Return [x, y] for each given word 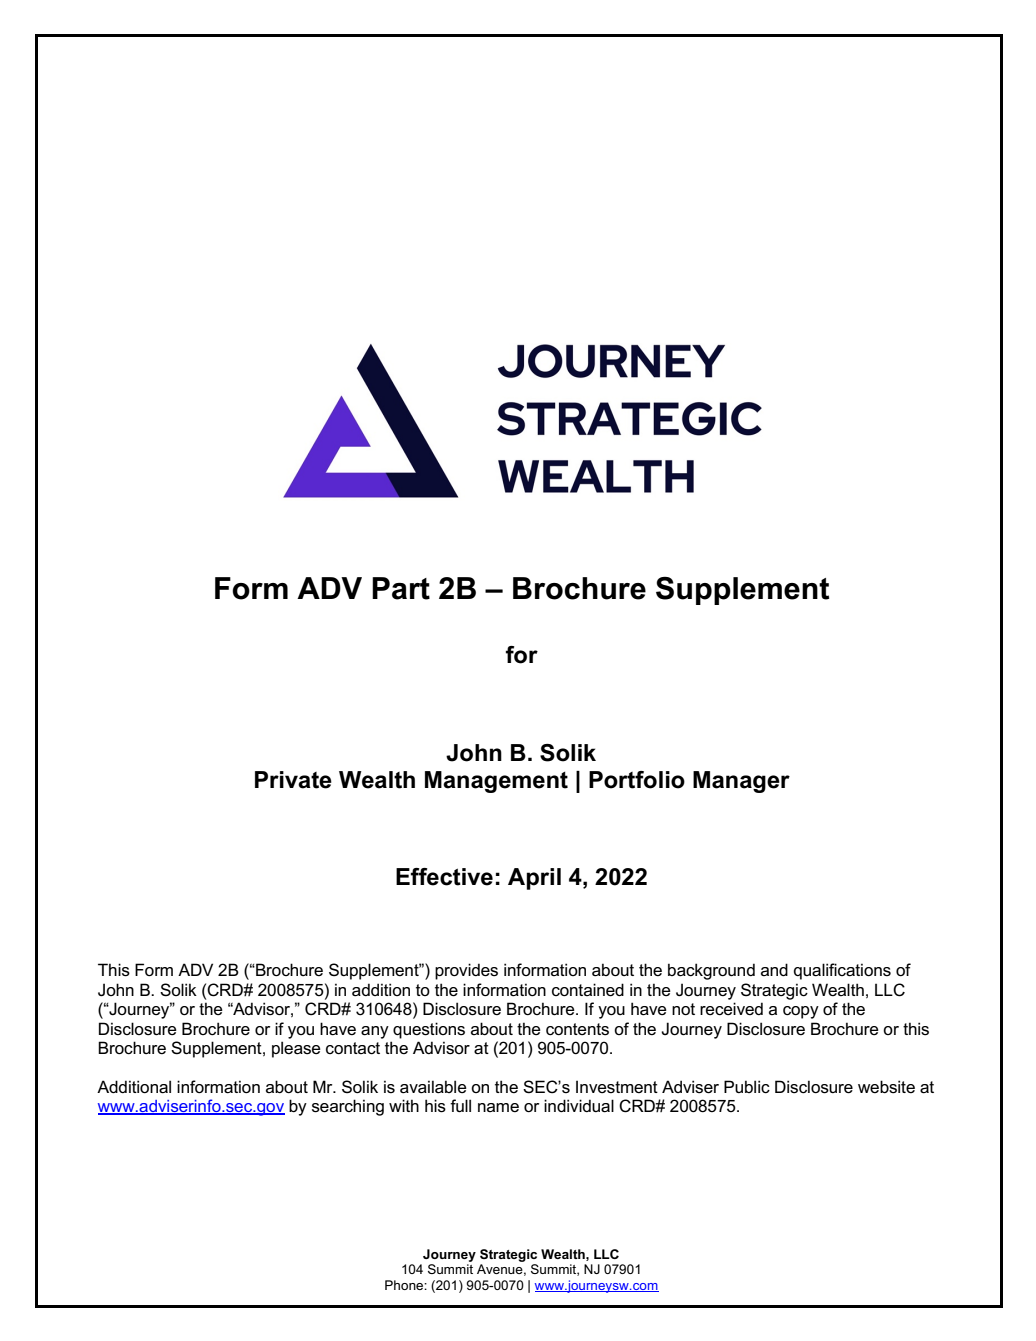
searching [348, 1107]
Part [401, 588]
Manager [741, 782]
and [774, 969]
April [534, 879]
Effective [444, 877]
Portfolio [637, 780]
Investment [617, 1087]
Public [747, 1087]
